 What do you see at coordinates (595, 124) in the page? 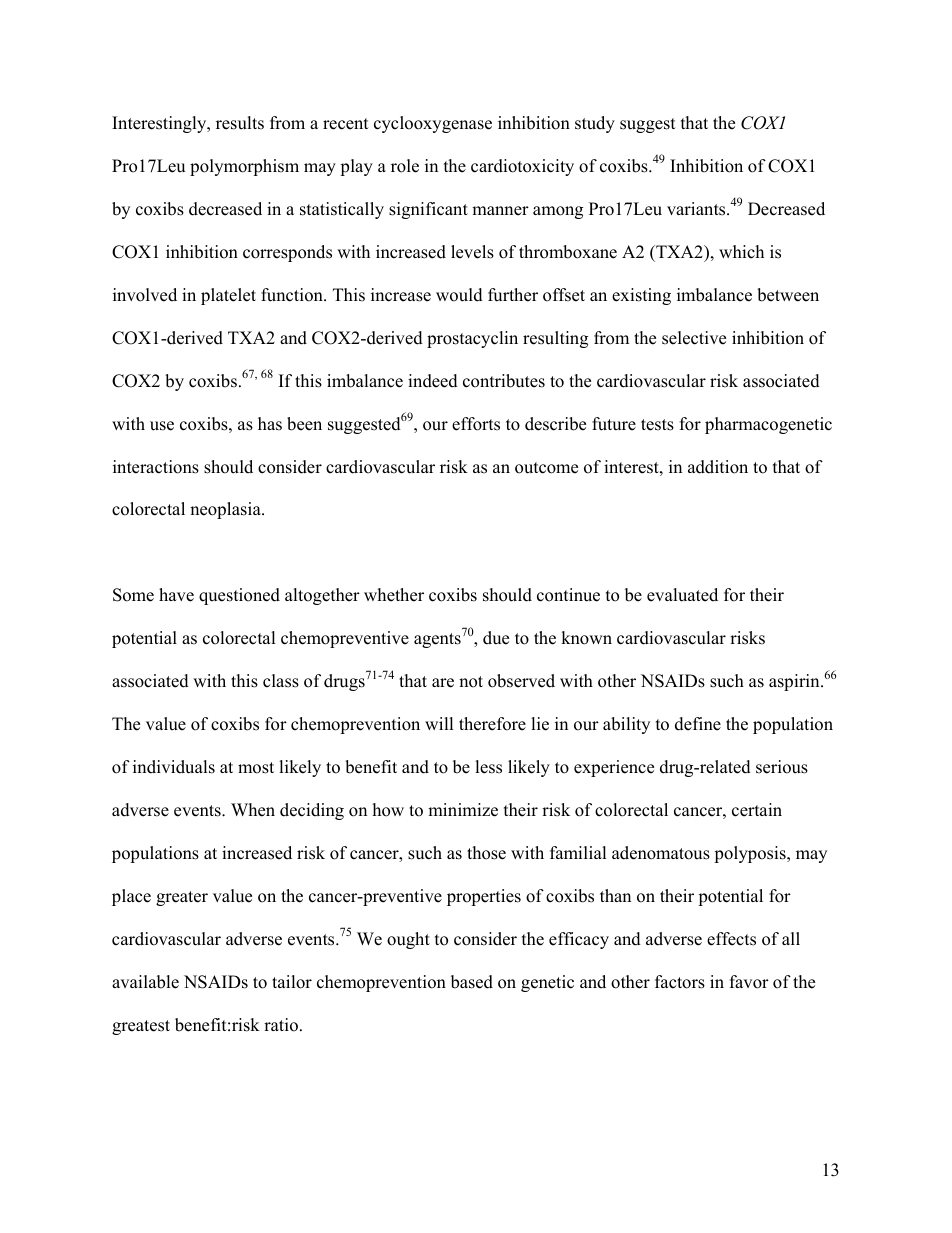
I see `study` at bounding box center [595, 124].
